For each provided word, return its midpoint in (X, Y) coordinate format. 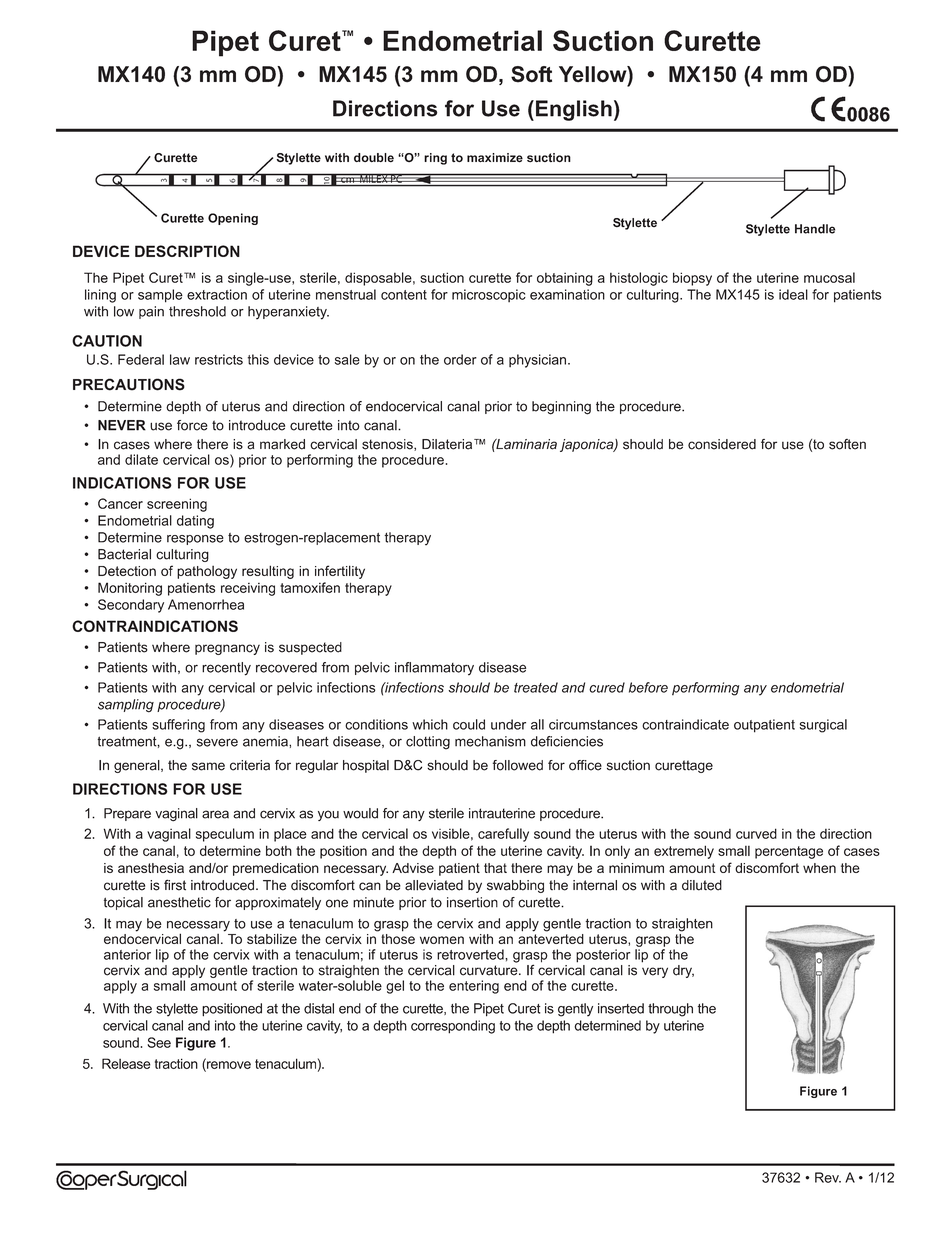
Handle (815, 229)
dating (195, 522)
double (374, 157)
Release (126, 1063)
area (215, 814)
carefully (503, 835)
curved (756, 833)
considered (722, 444)
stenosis (388, 445)
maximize (495, 158)
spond (459, 1027)
